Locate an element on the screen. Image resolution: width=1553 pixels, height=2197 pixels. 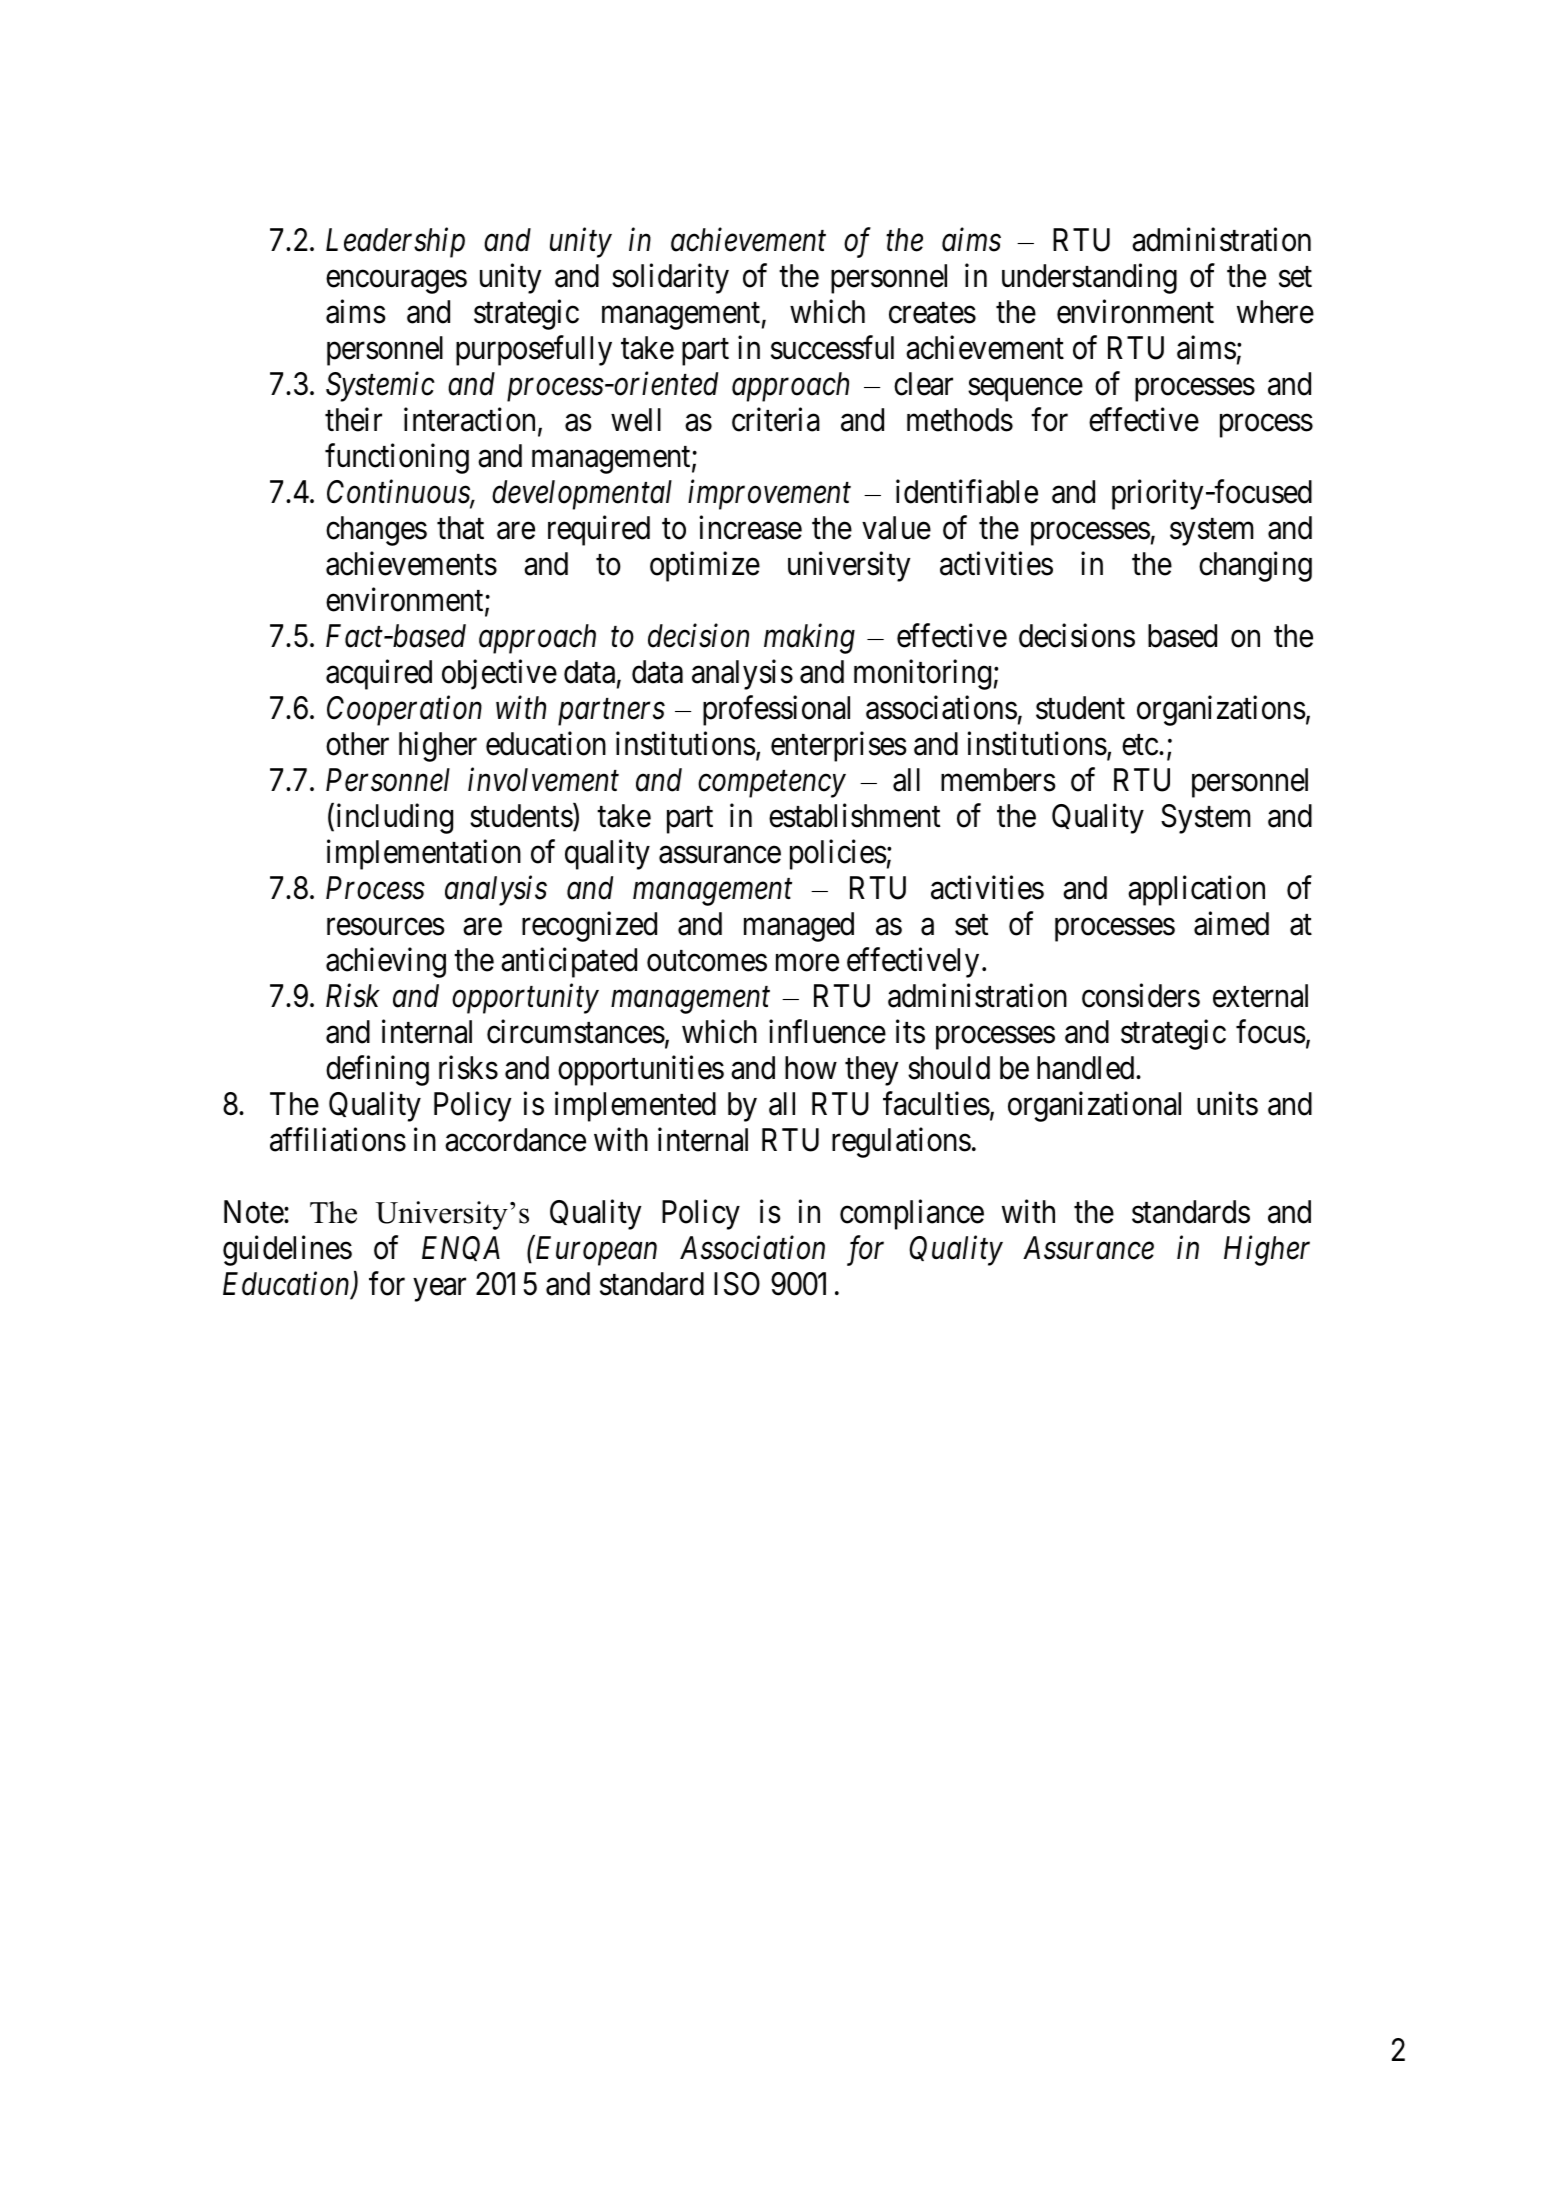
solidarity is located at coordinates (670, 278).
